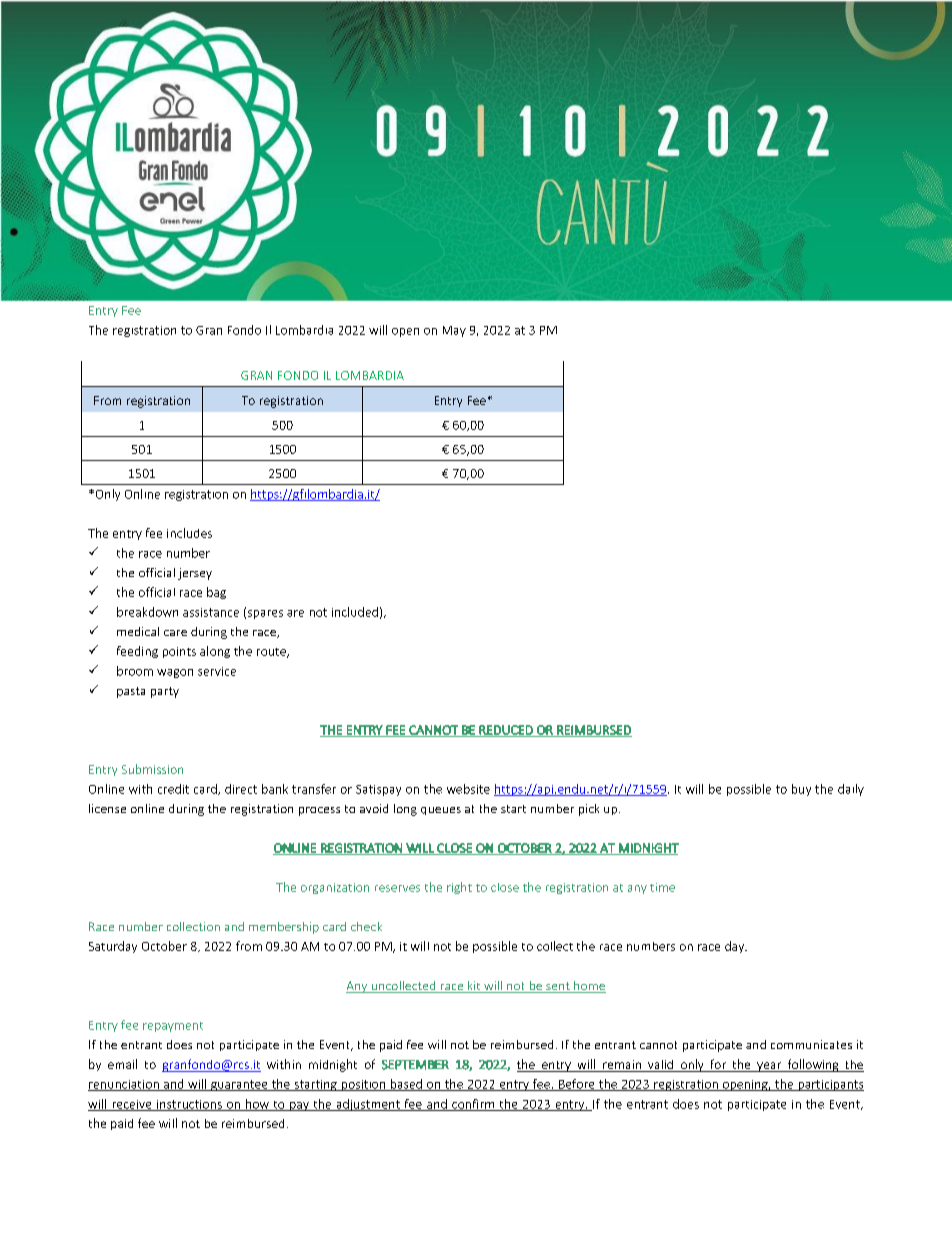 This screenshot has width=952, height=1233. Describe the element at coordinates (355, 612) in the screenshot. I see `included` at that location.
